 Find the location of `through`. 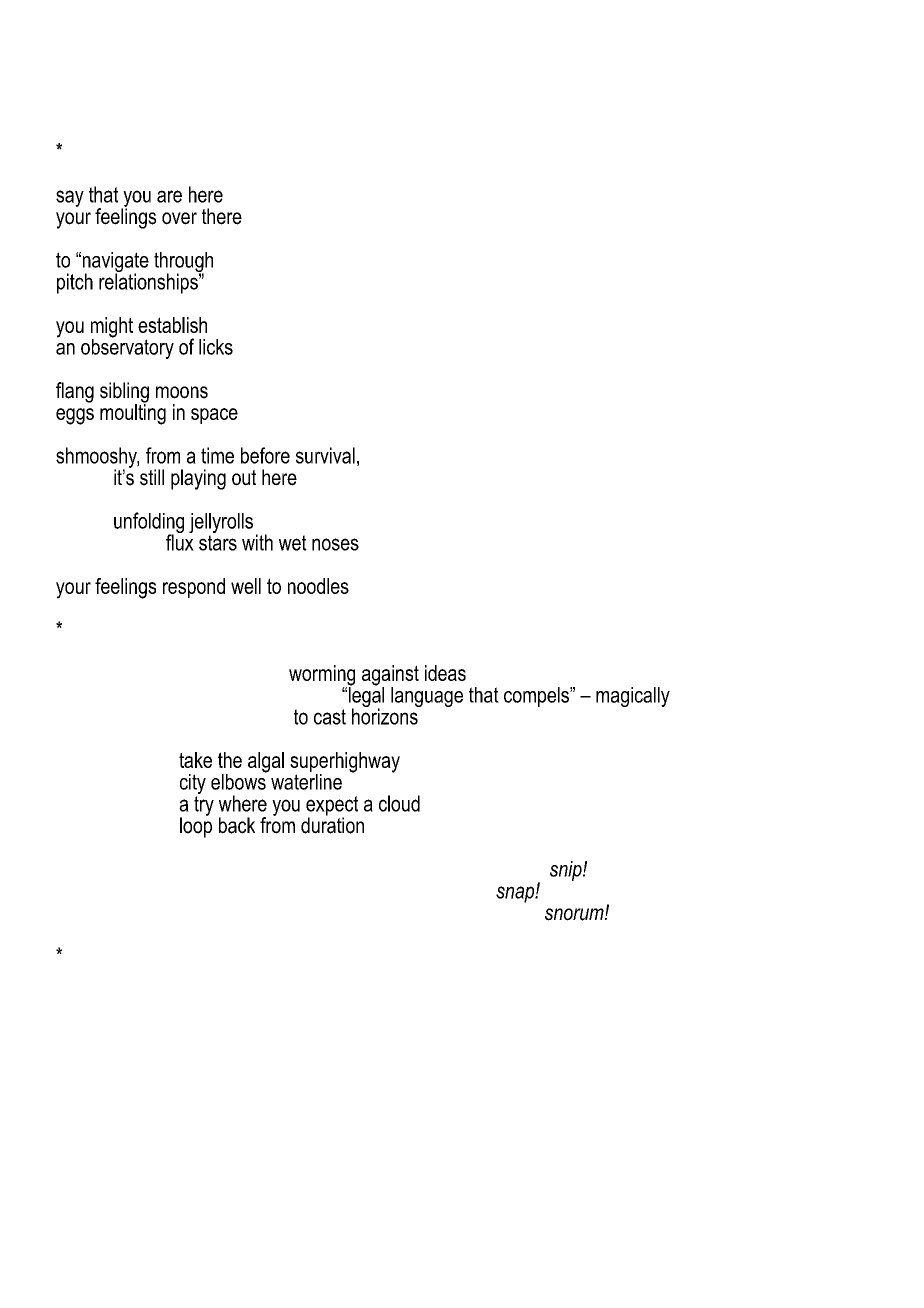

through is located at coordinates (183, 263).
